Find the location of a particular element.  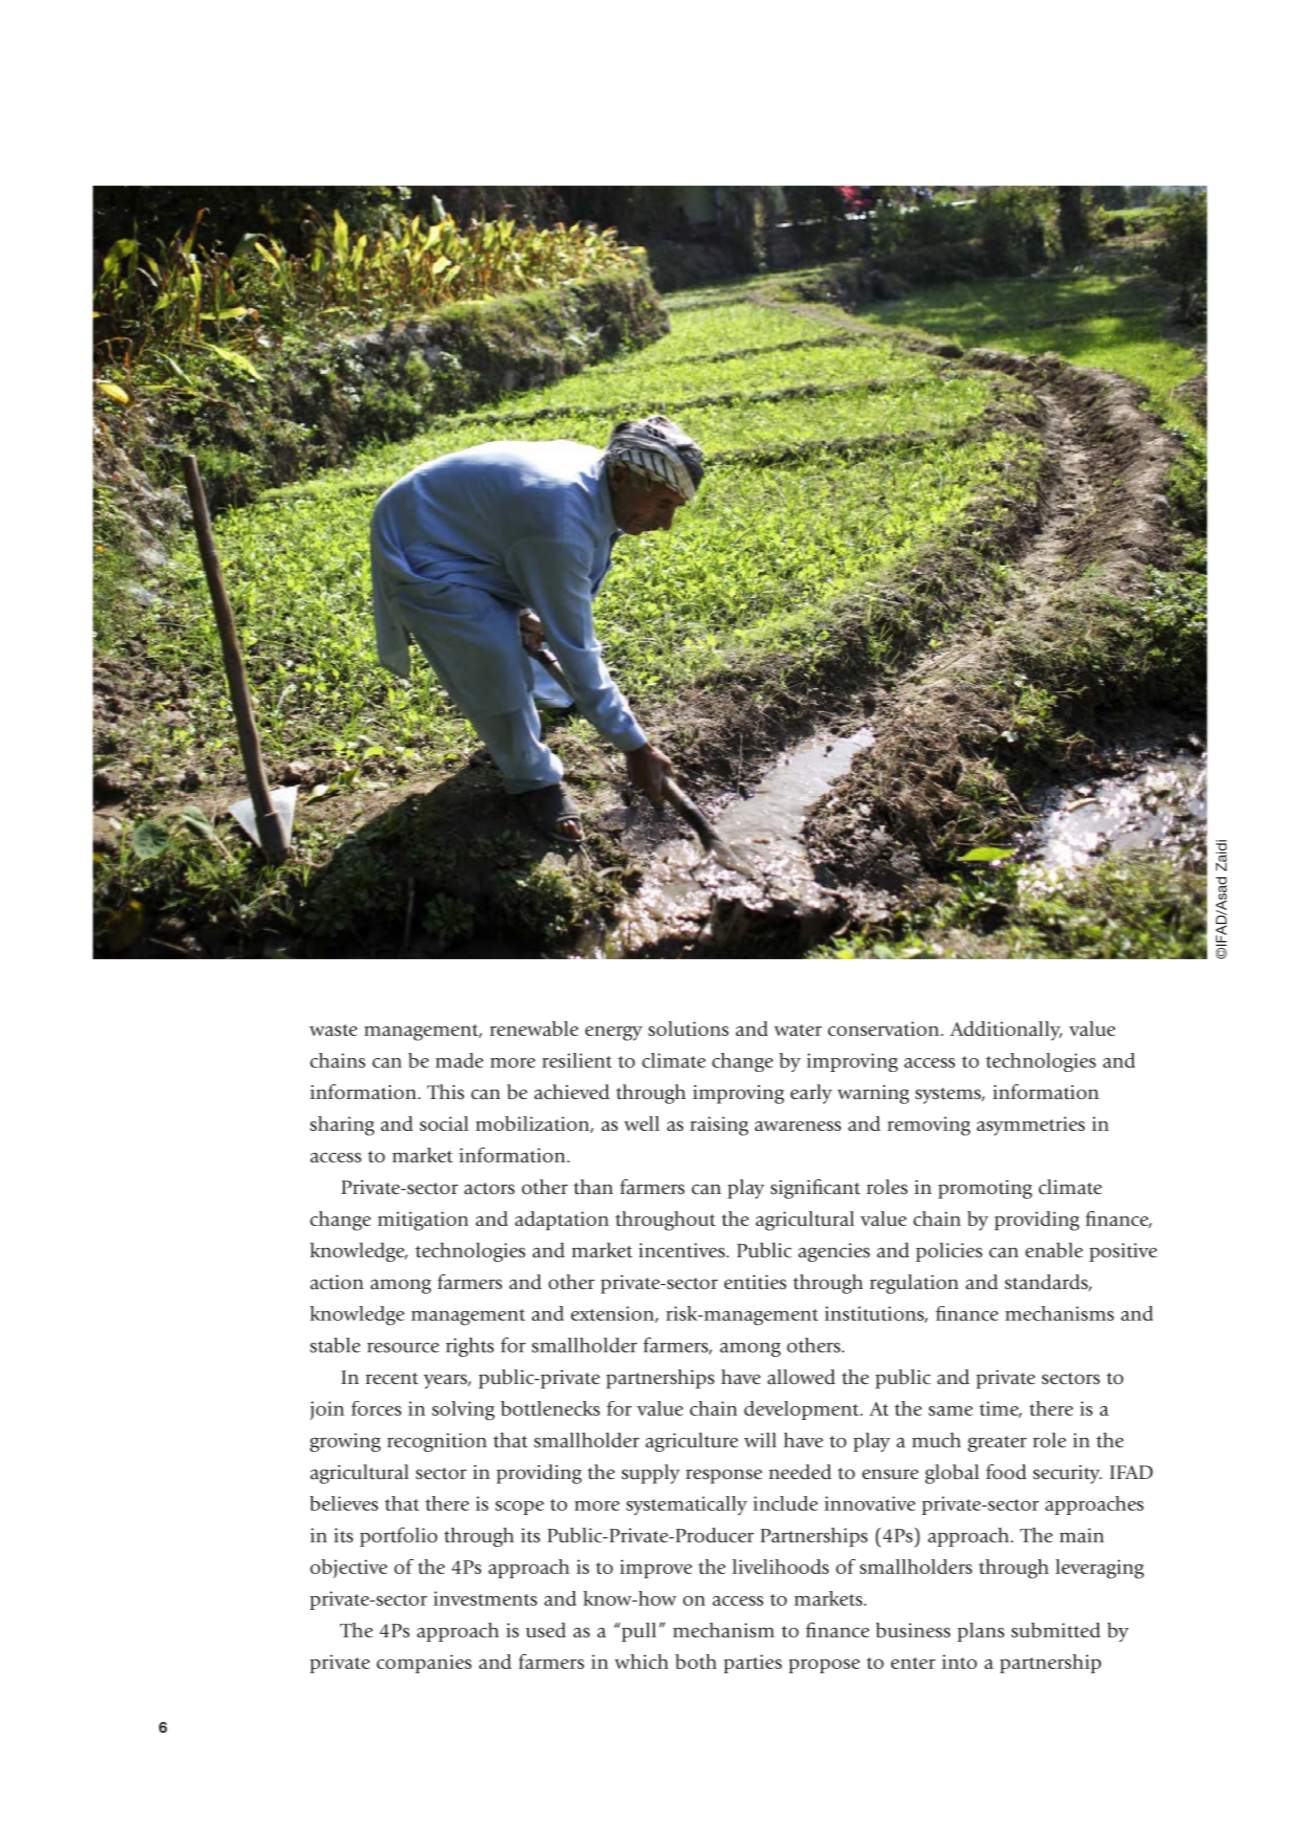

companies is located at coordinates (424, 1663).
